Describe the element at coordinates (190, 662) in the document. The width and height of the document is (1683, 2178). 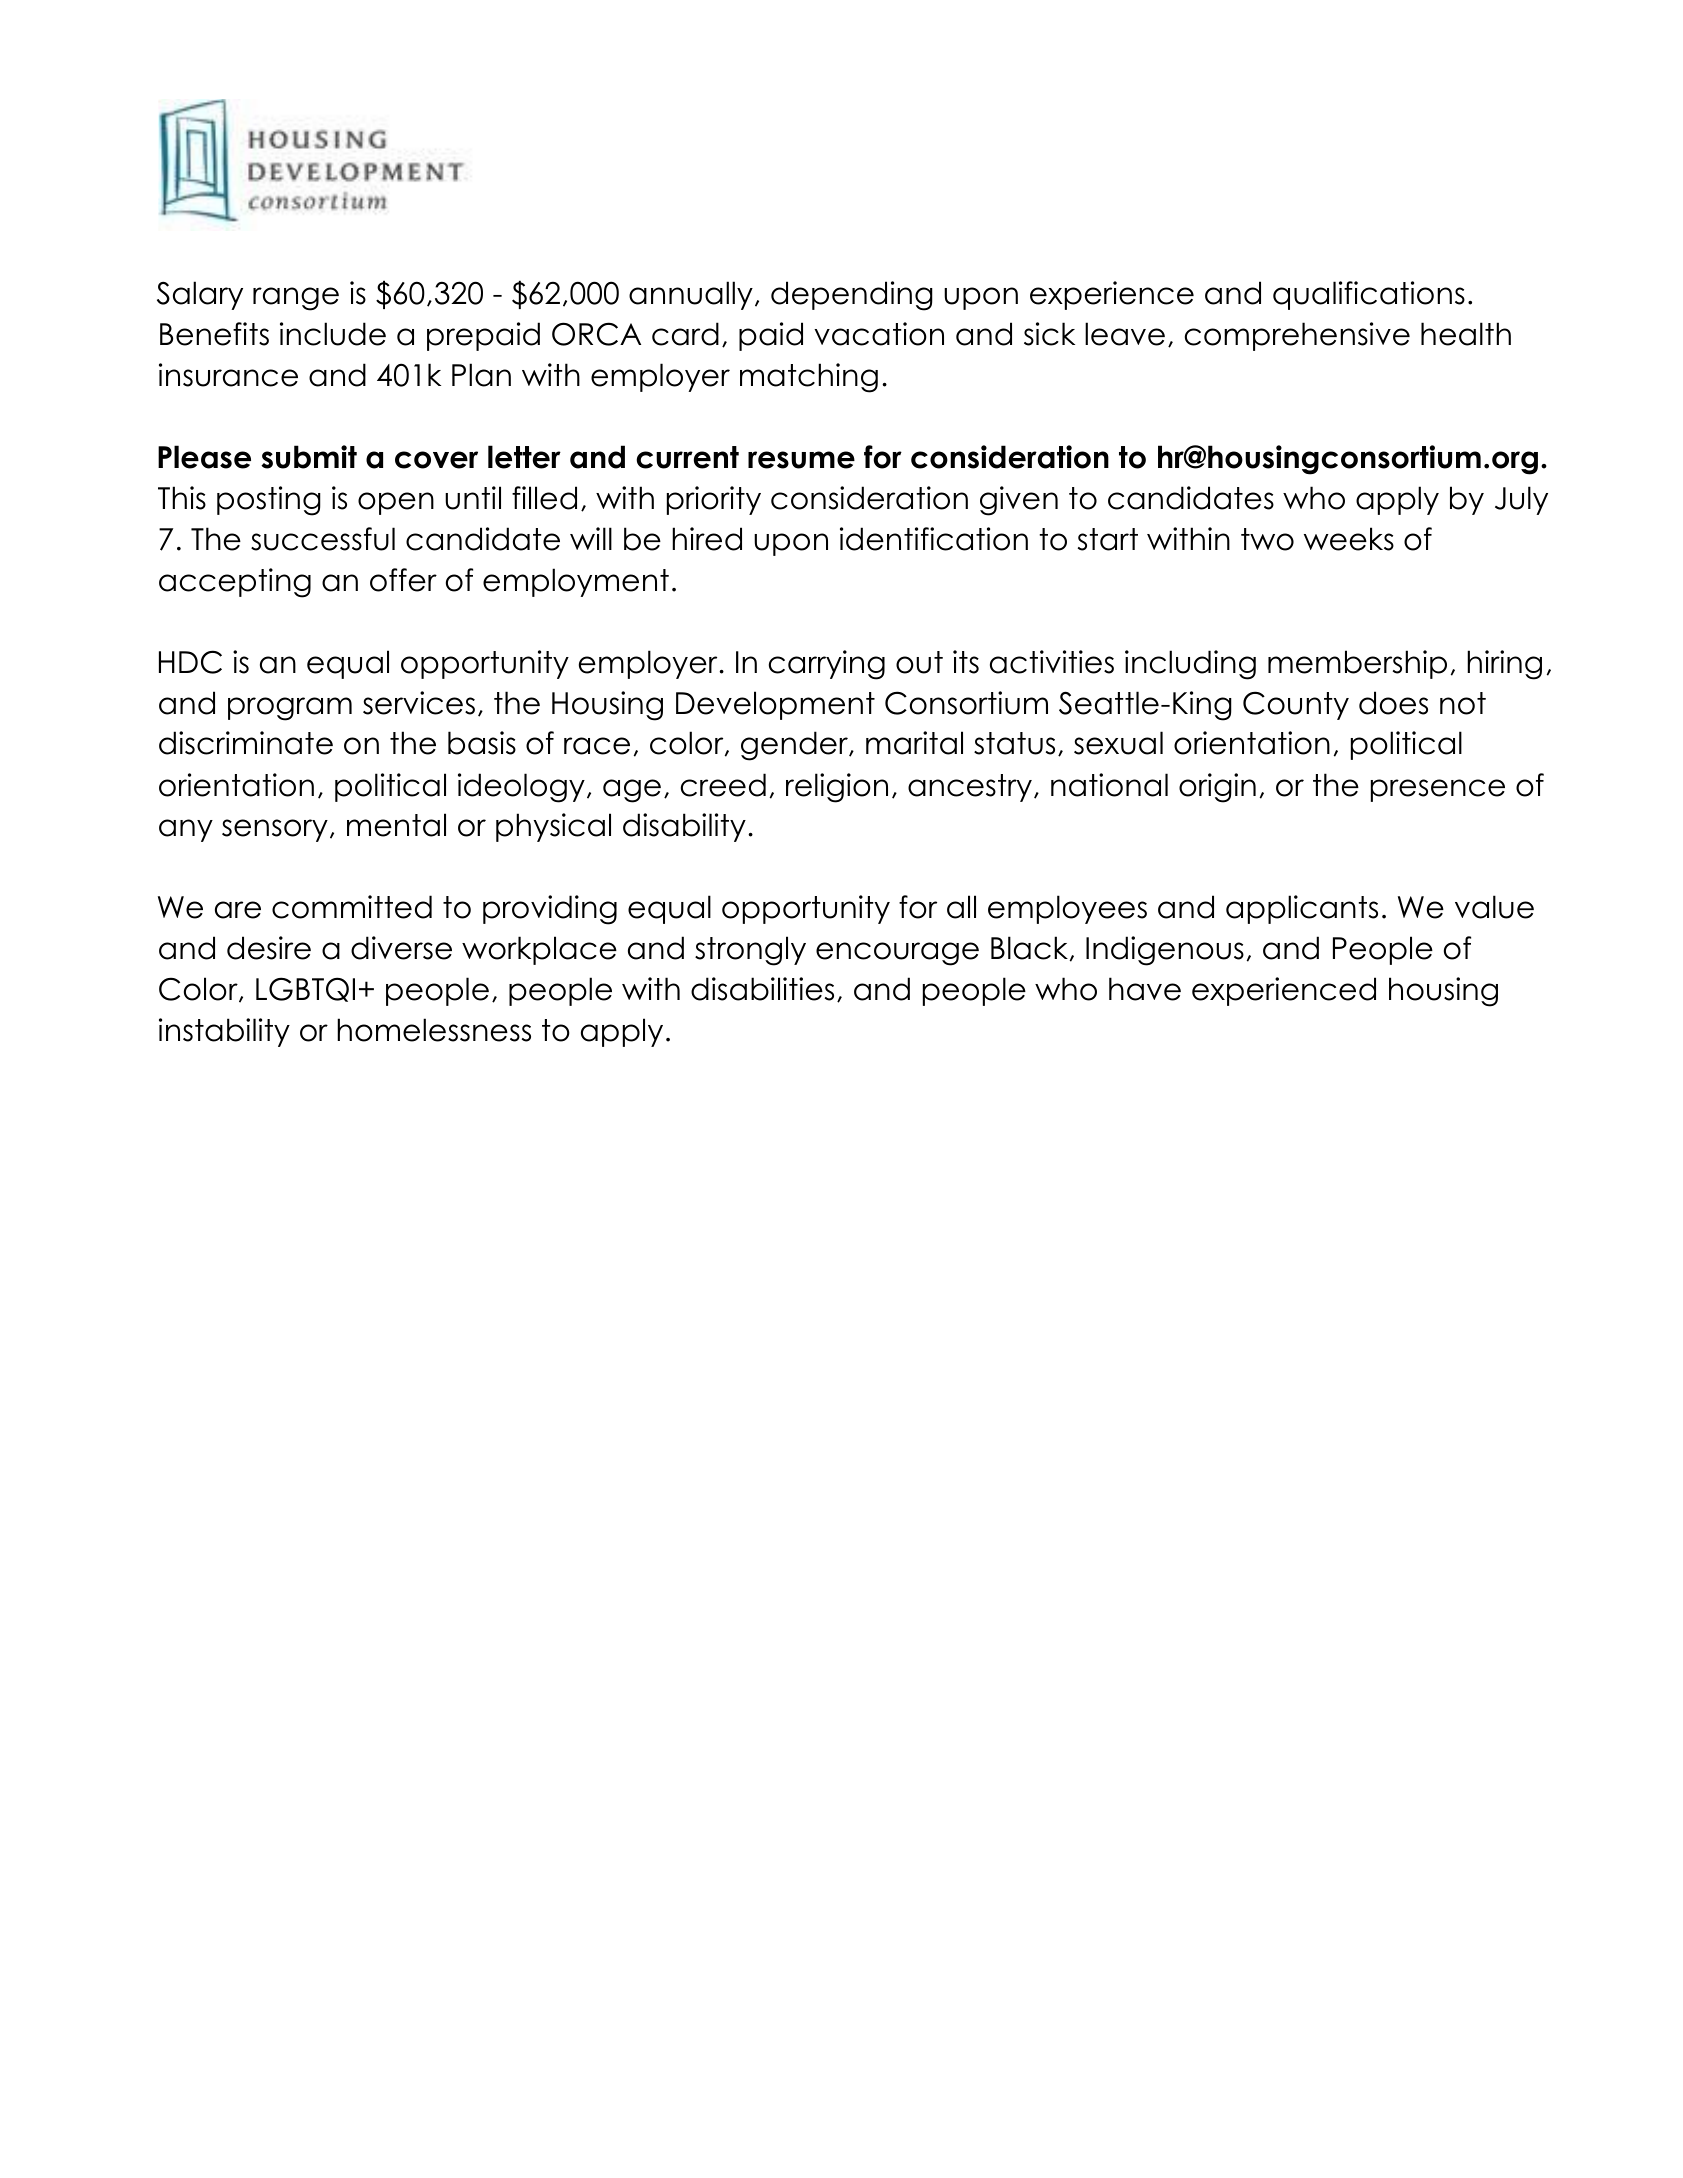
I see `HDC` at that location.
